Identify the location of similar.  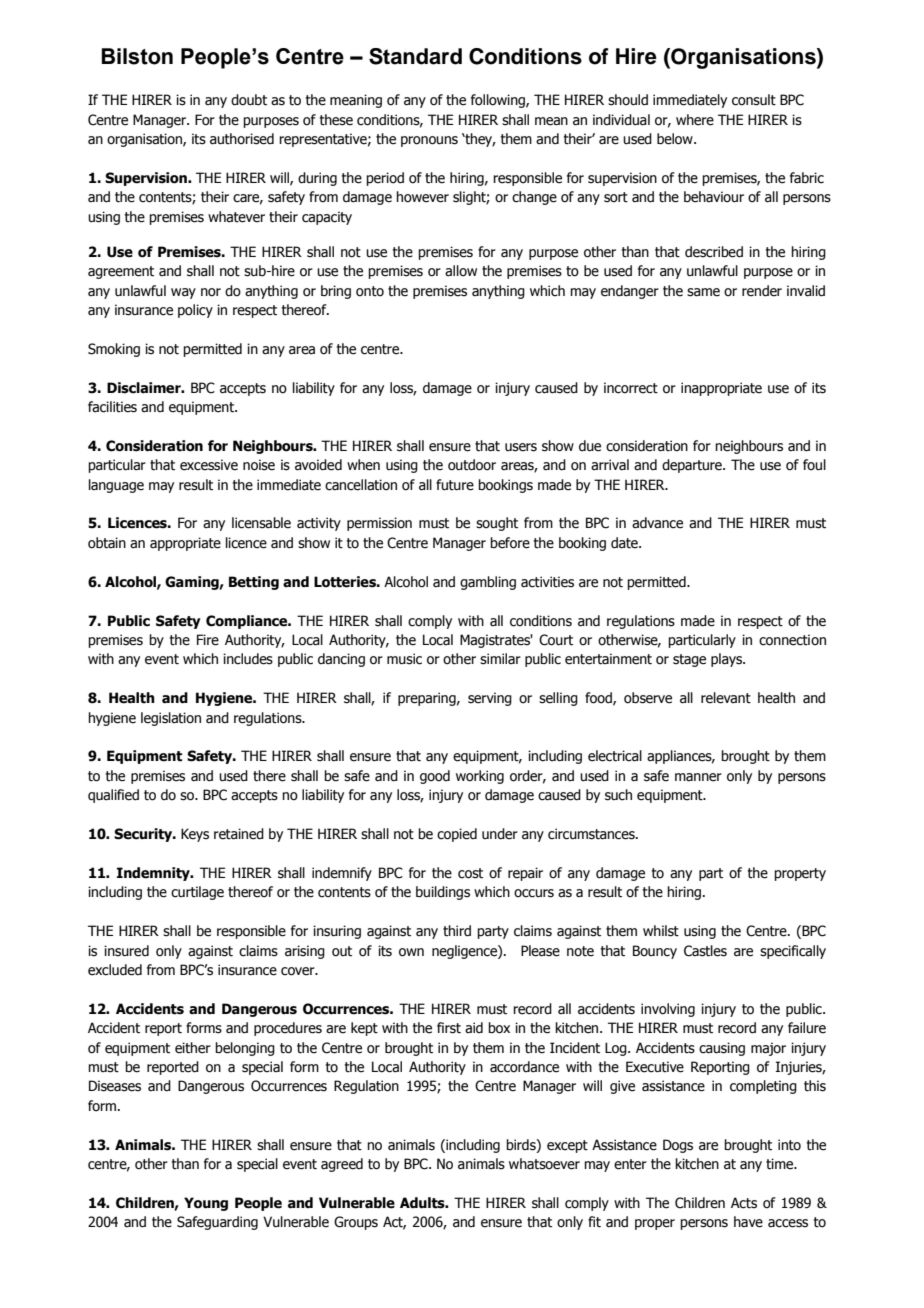
(500, 659).
